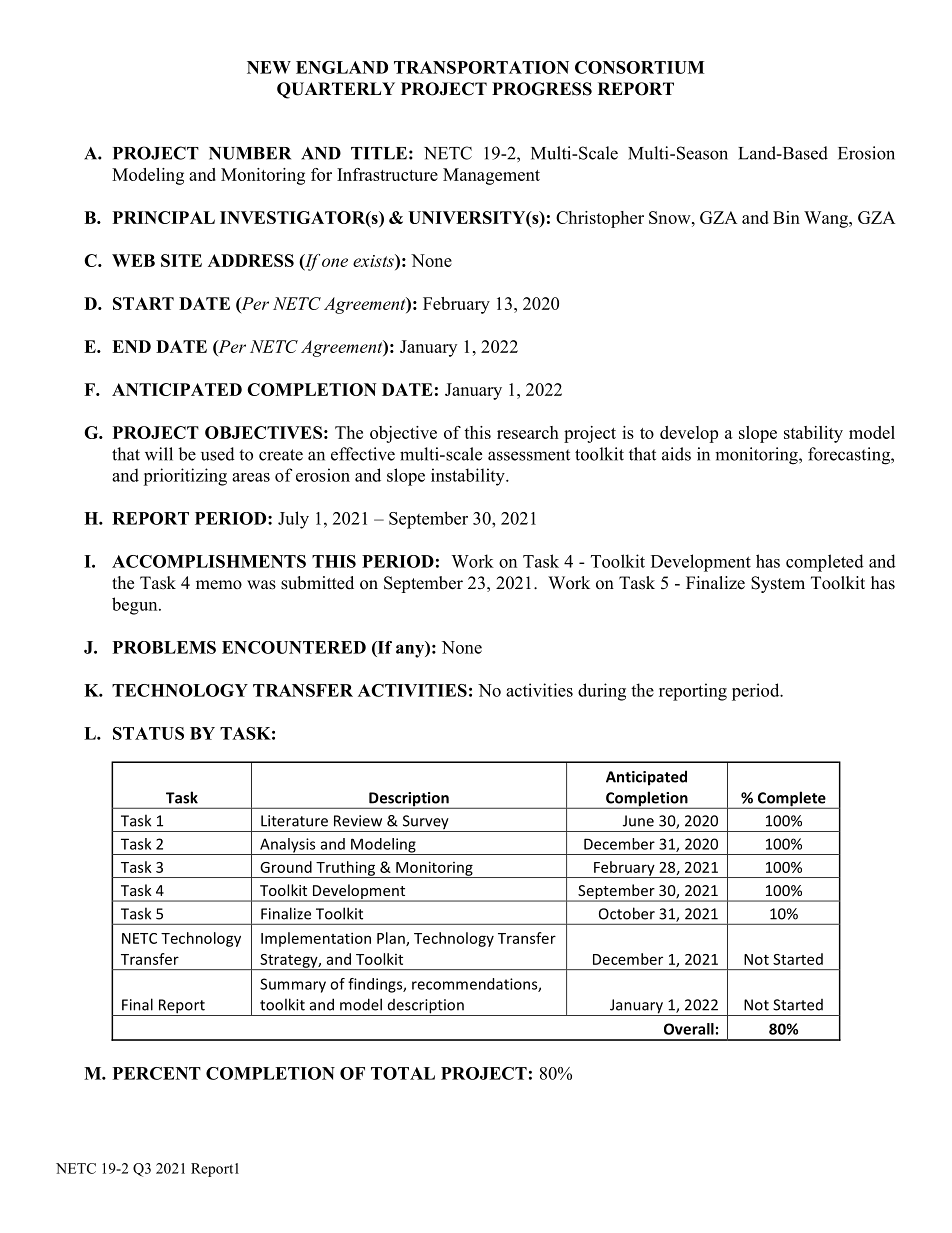  Describe the element at coordinates (269, 67) in the document. I see `NEW` at that location.
